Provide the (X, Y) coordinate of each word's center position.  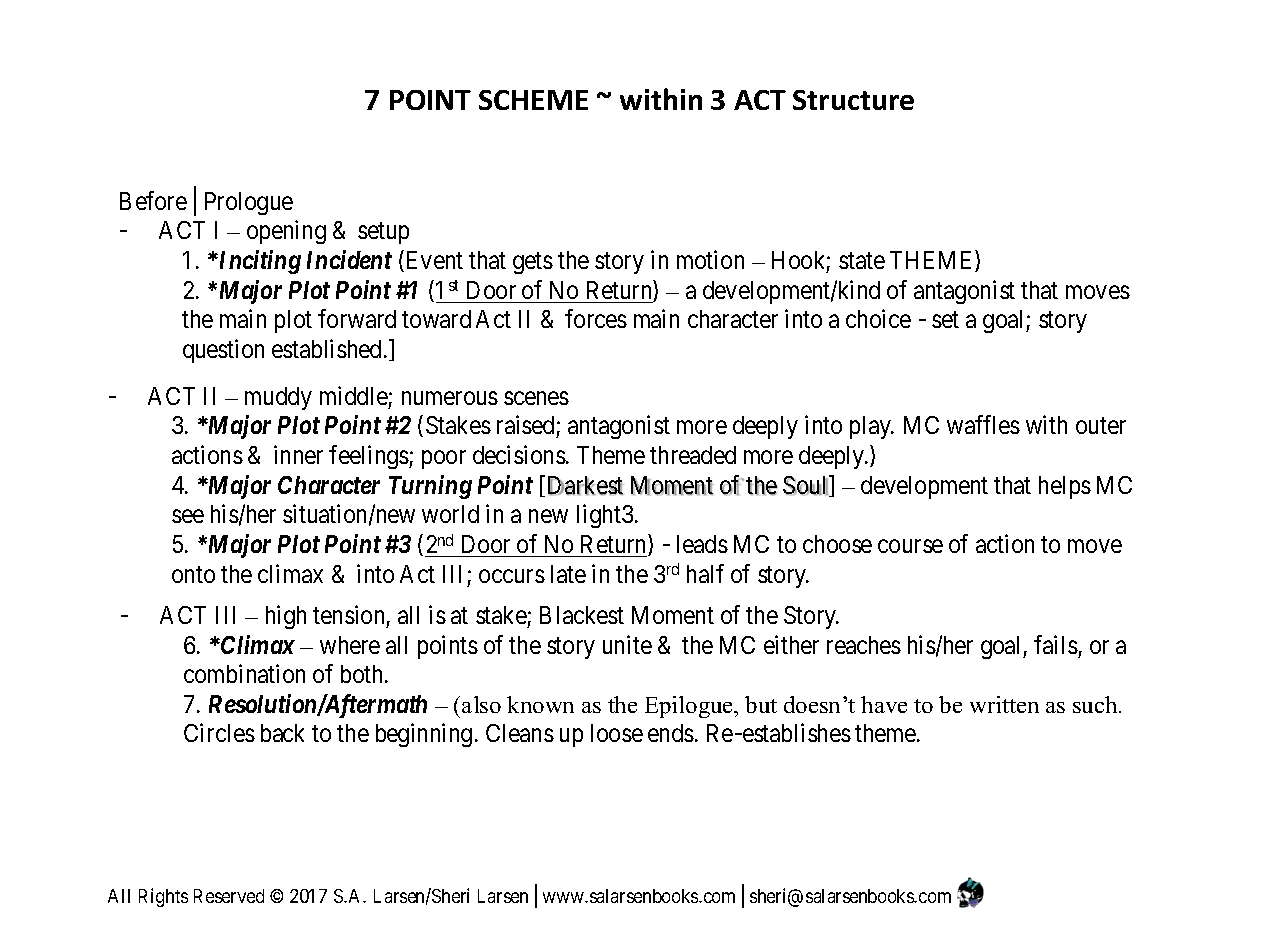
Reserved (229, 896)
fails (1056, 644)
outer (1101, 426)
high (286, 617)
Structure (853, 100)
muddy (278, 398)
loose (617, 733)
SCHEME (533, 100)
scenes (536, 398)
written (1004, 704)
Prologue (249, 203)
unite (627, 644)
